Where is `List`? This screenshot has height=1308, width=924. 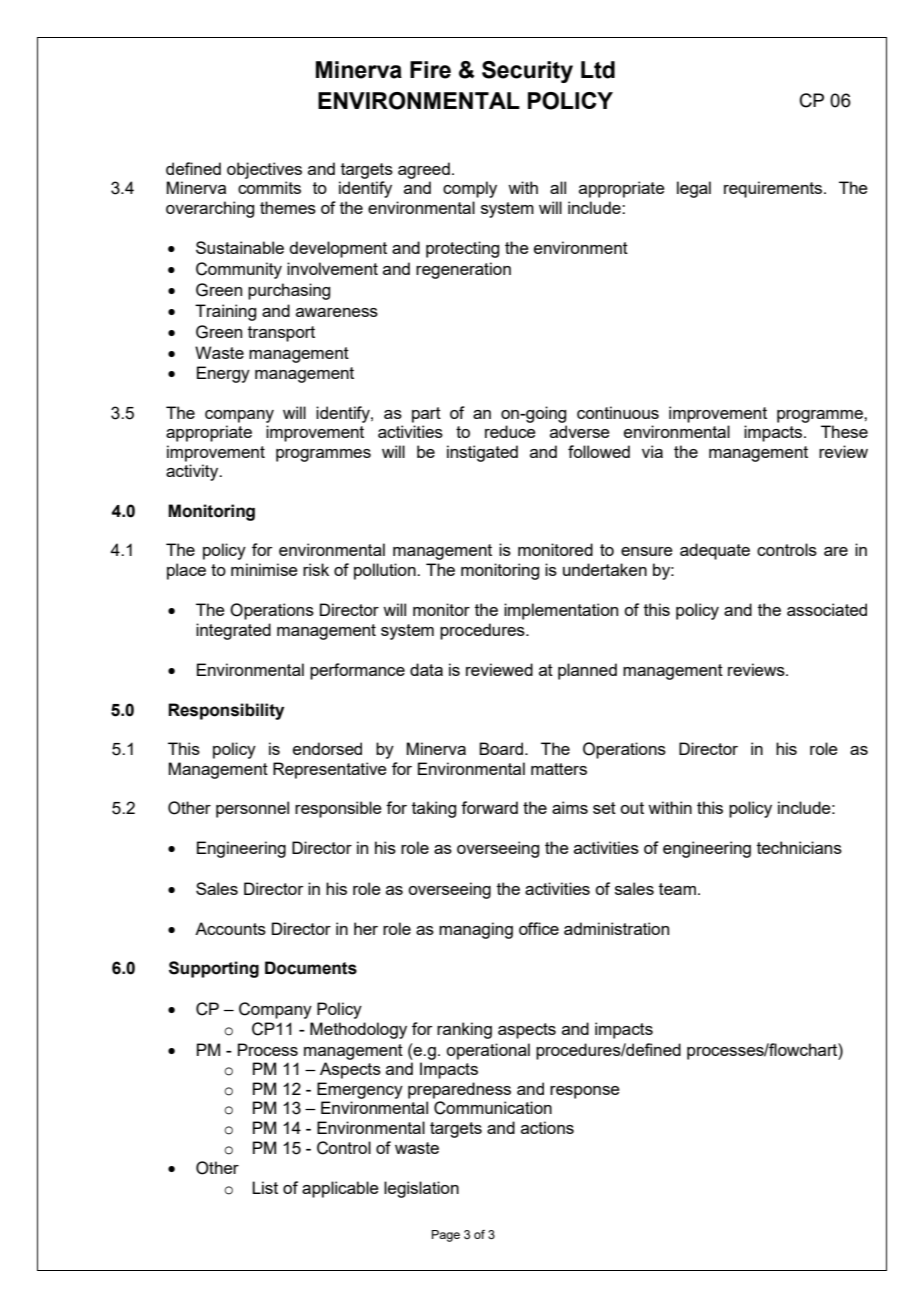 List is located at coordinates (265, 1187).
